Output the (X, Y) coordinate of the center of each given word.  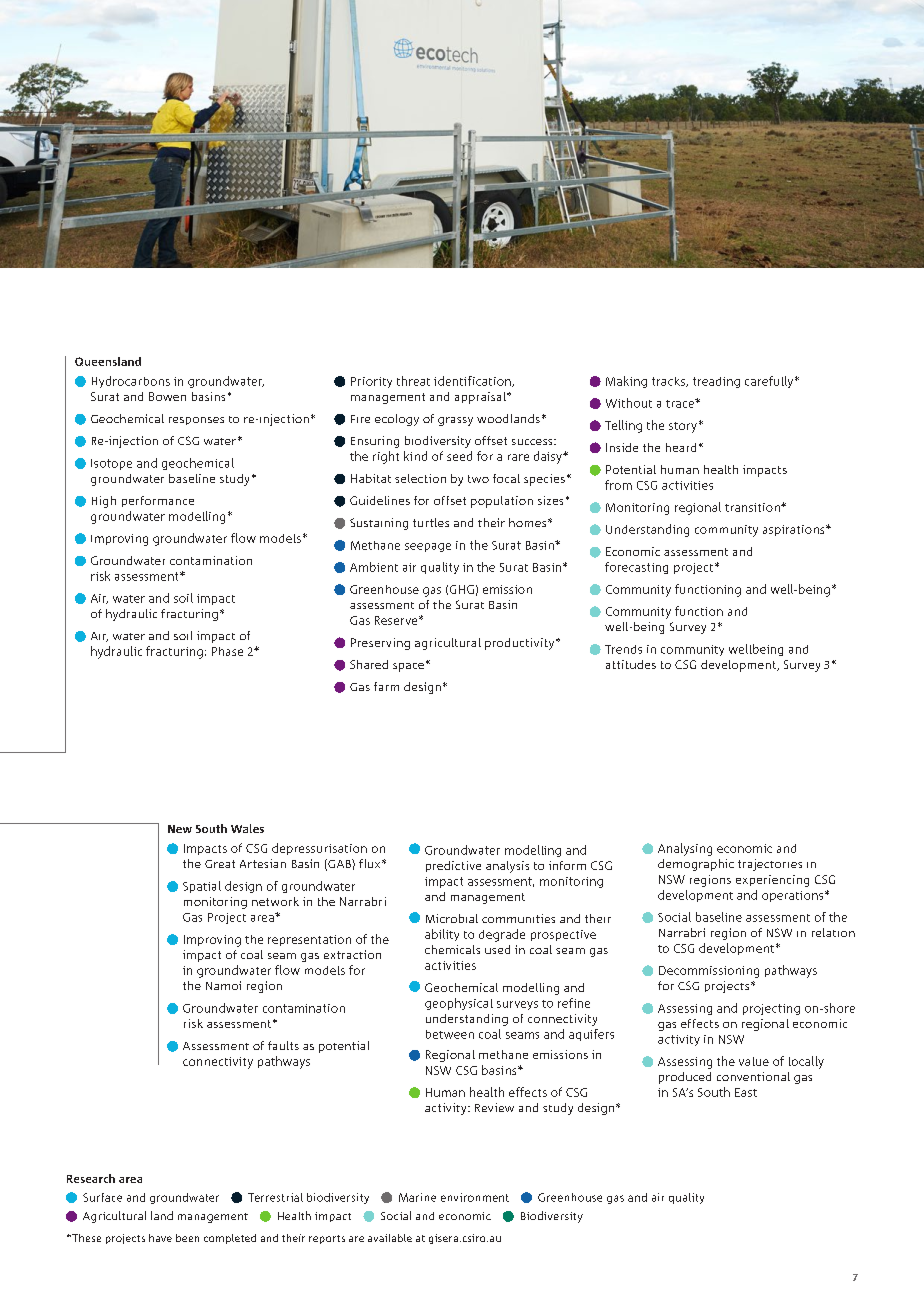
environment (475, 1197)
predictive (453, 866)
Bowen (167, 396)
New (180, 829)
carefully (769, 382)
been (187, 1238)
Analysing (685, 849)
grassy (455, 421)
